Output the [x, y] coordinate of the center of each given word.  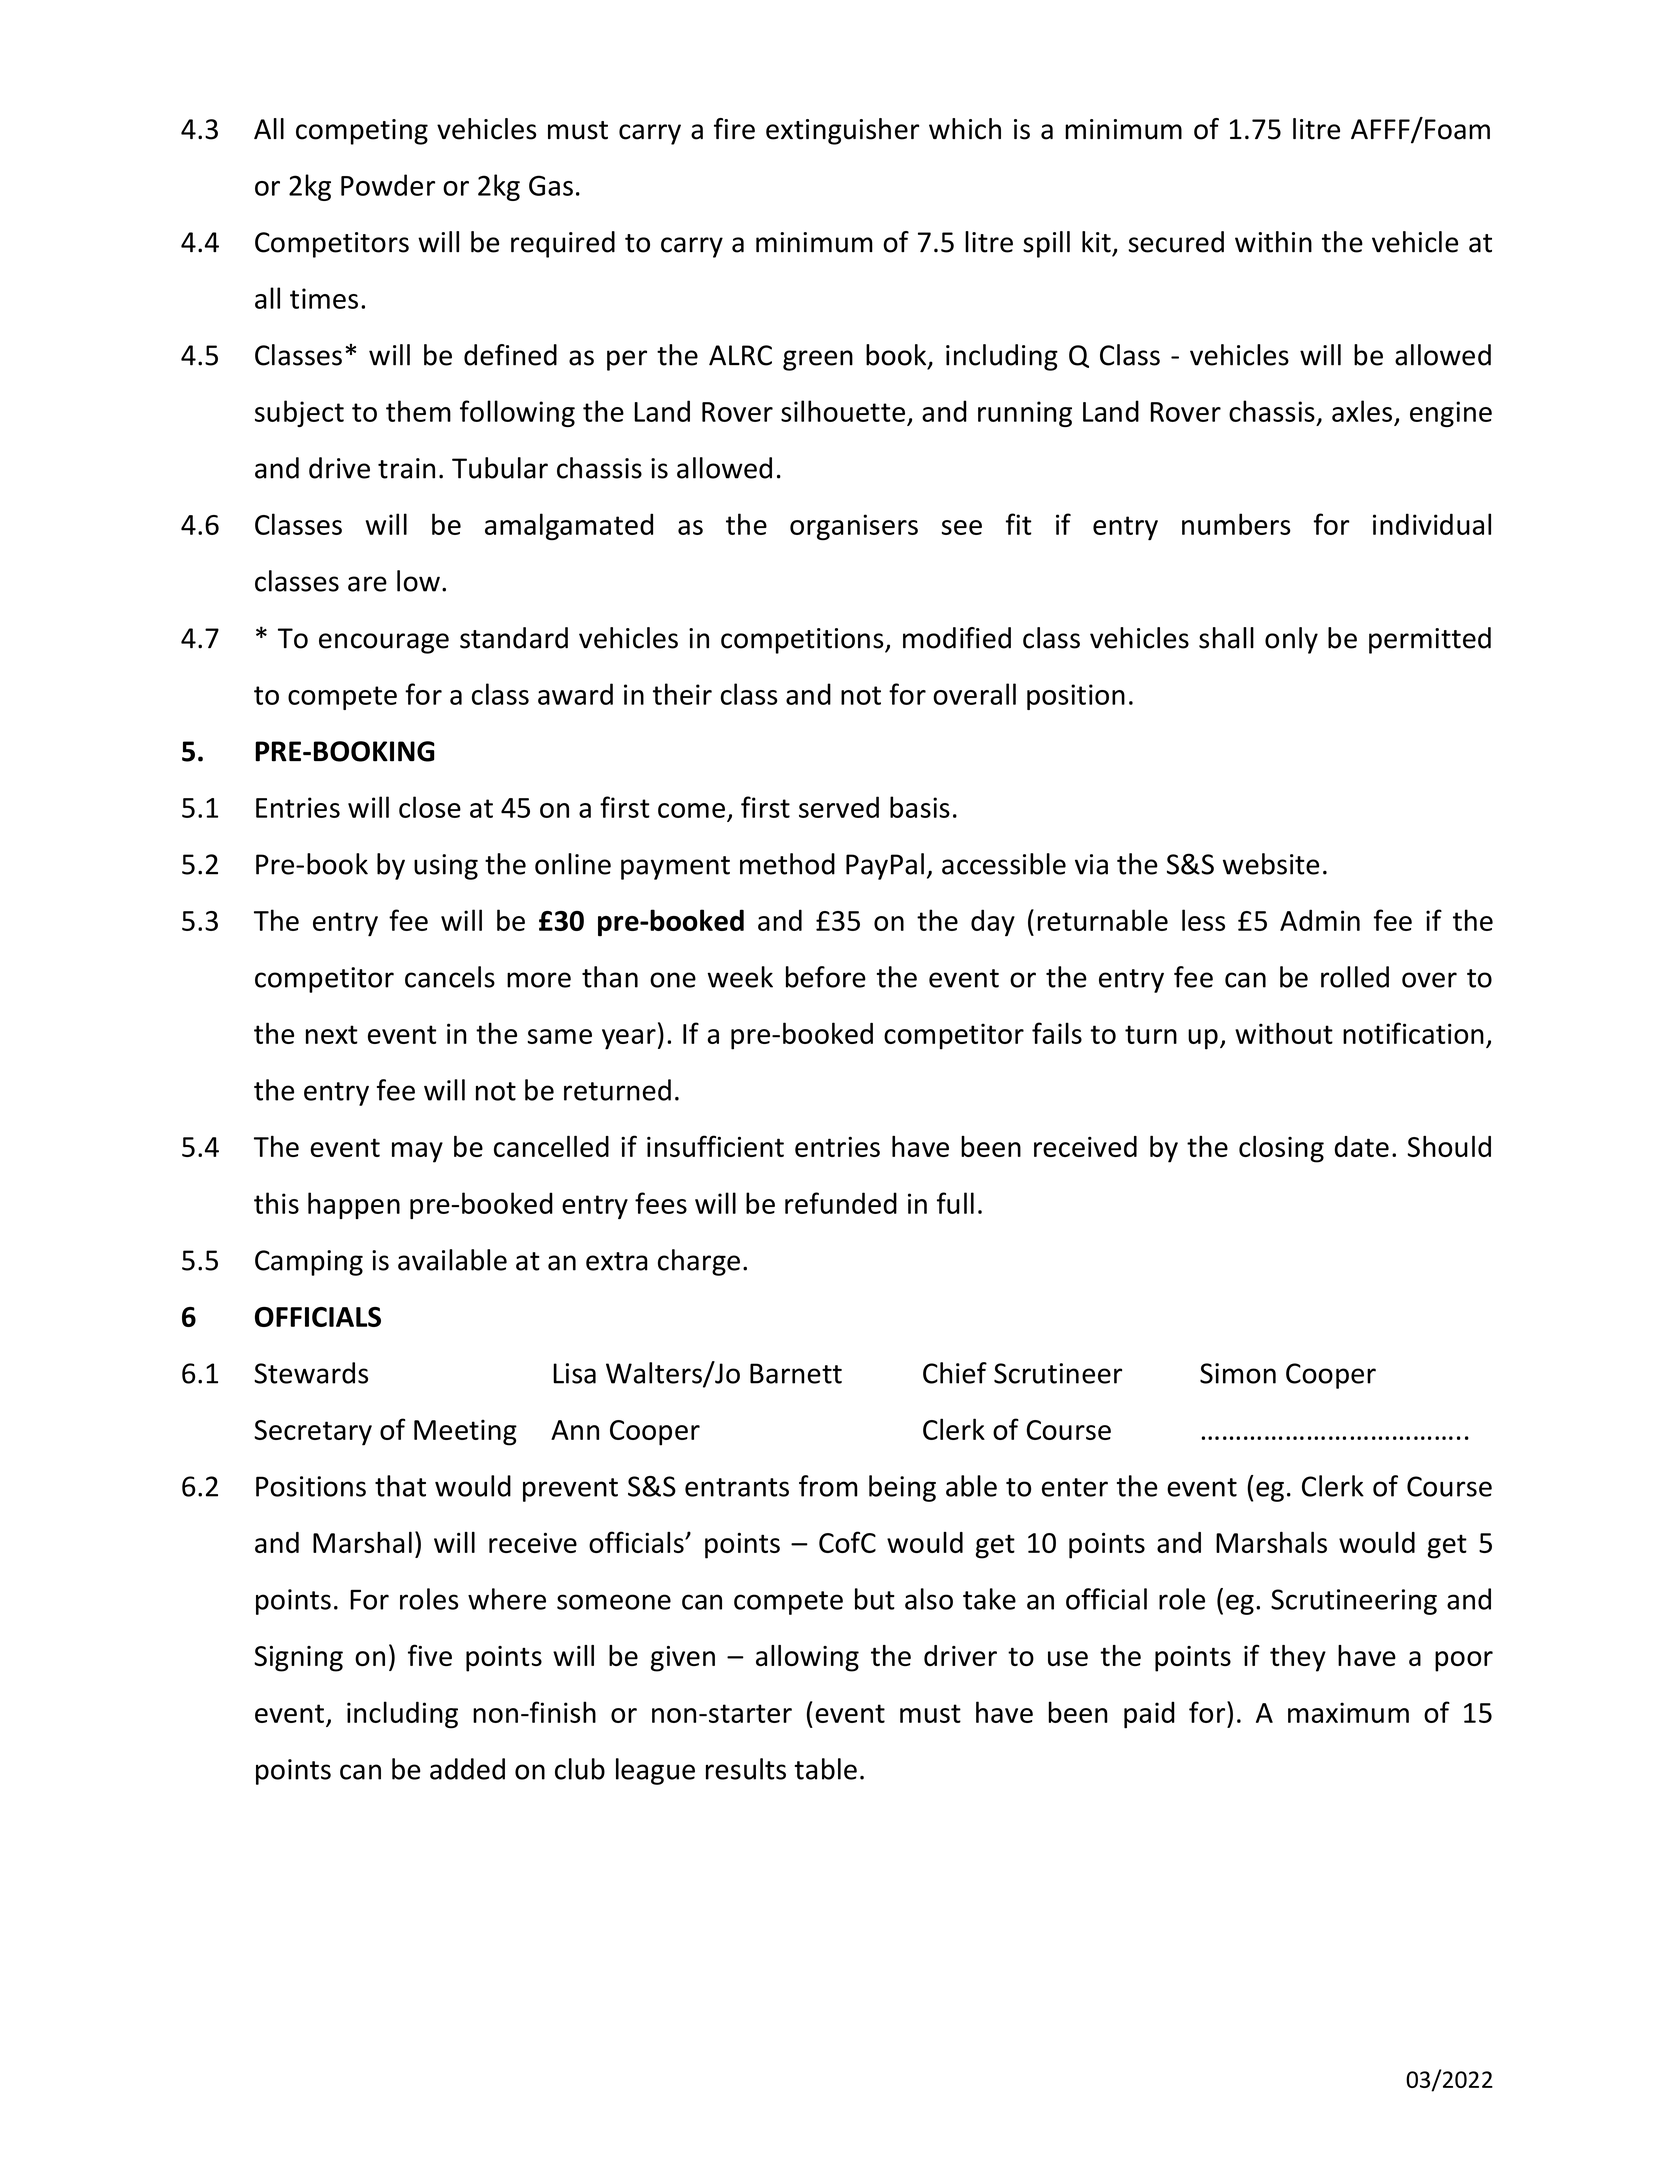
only [1291, 640]
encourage [384, 643]
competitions [803, 641]
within [1273, 242]
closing [1281, 1149]
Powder [388, 185]
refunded [841, 1203]
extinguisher [842, 131]
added [467, 1769]
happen [354, 1205]
